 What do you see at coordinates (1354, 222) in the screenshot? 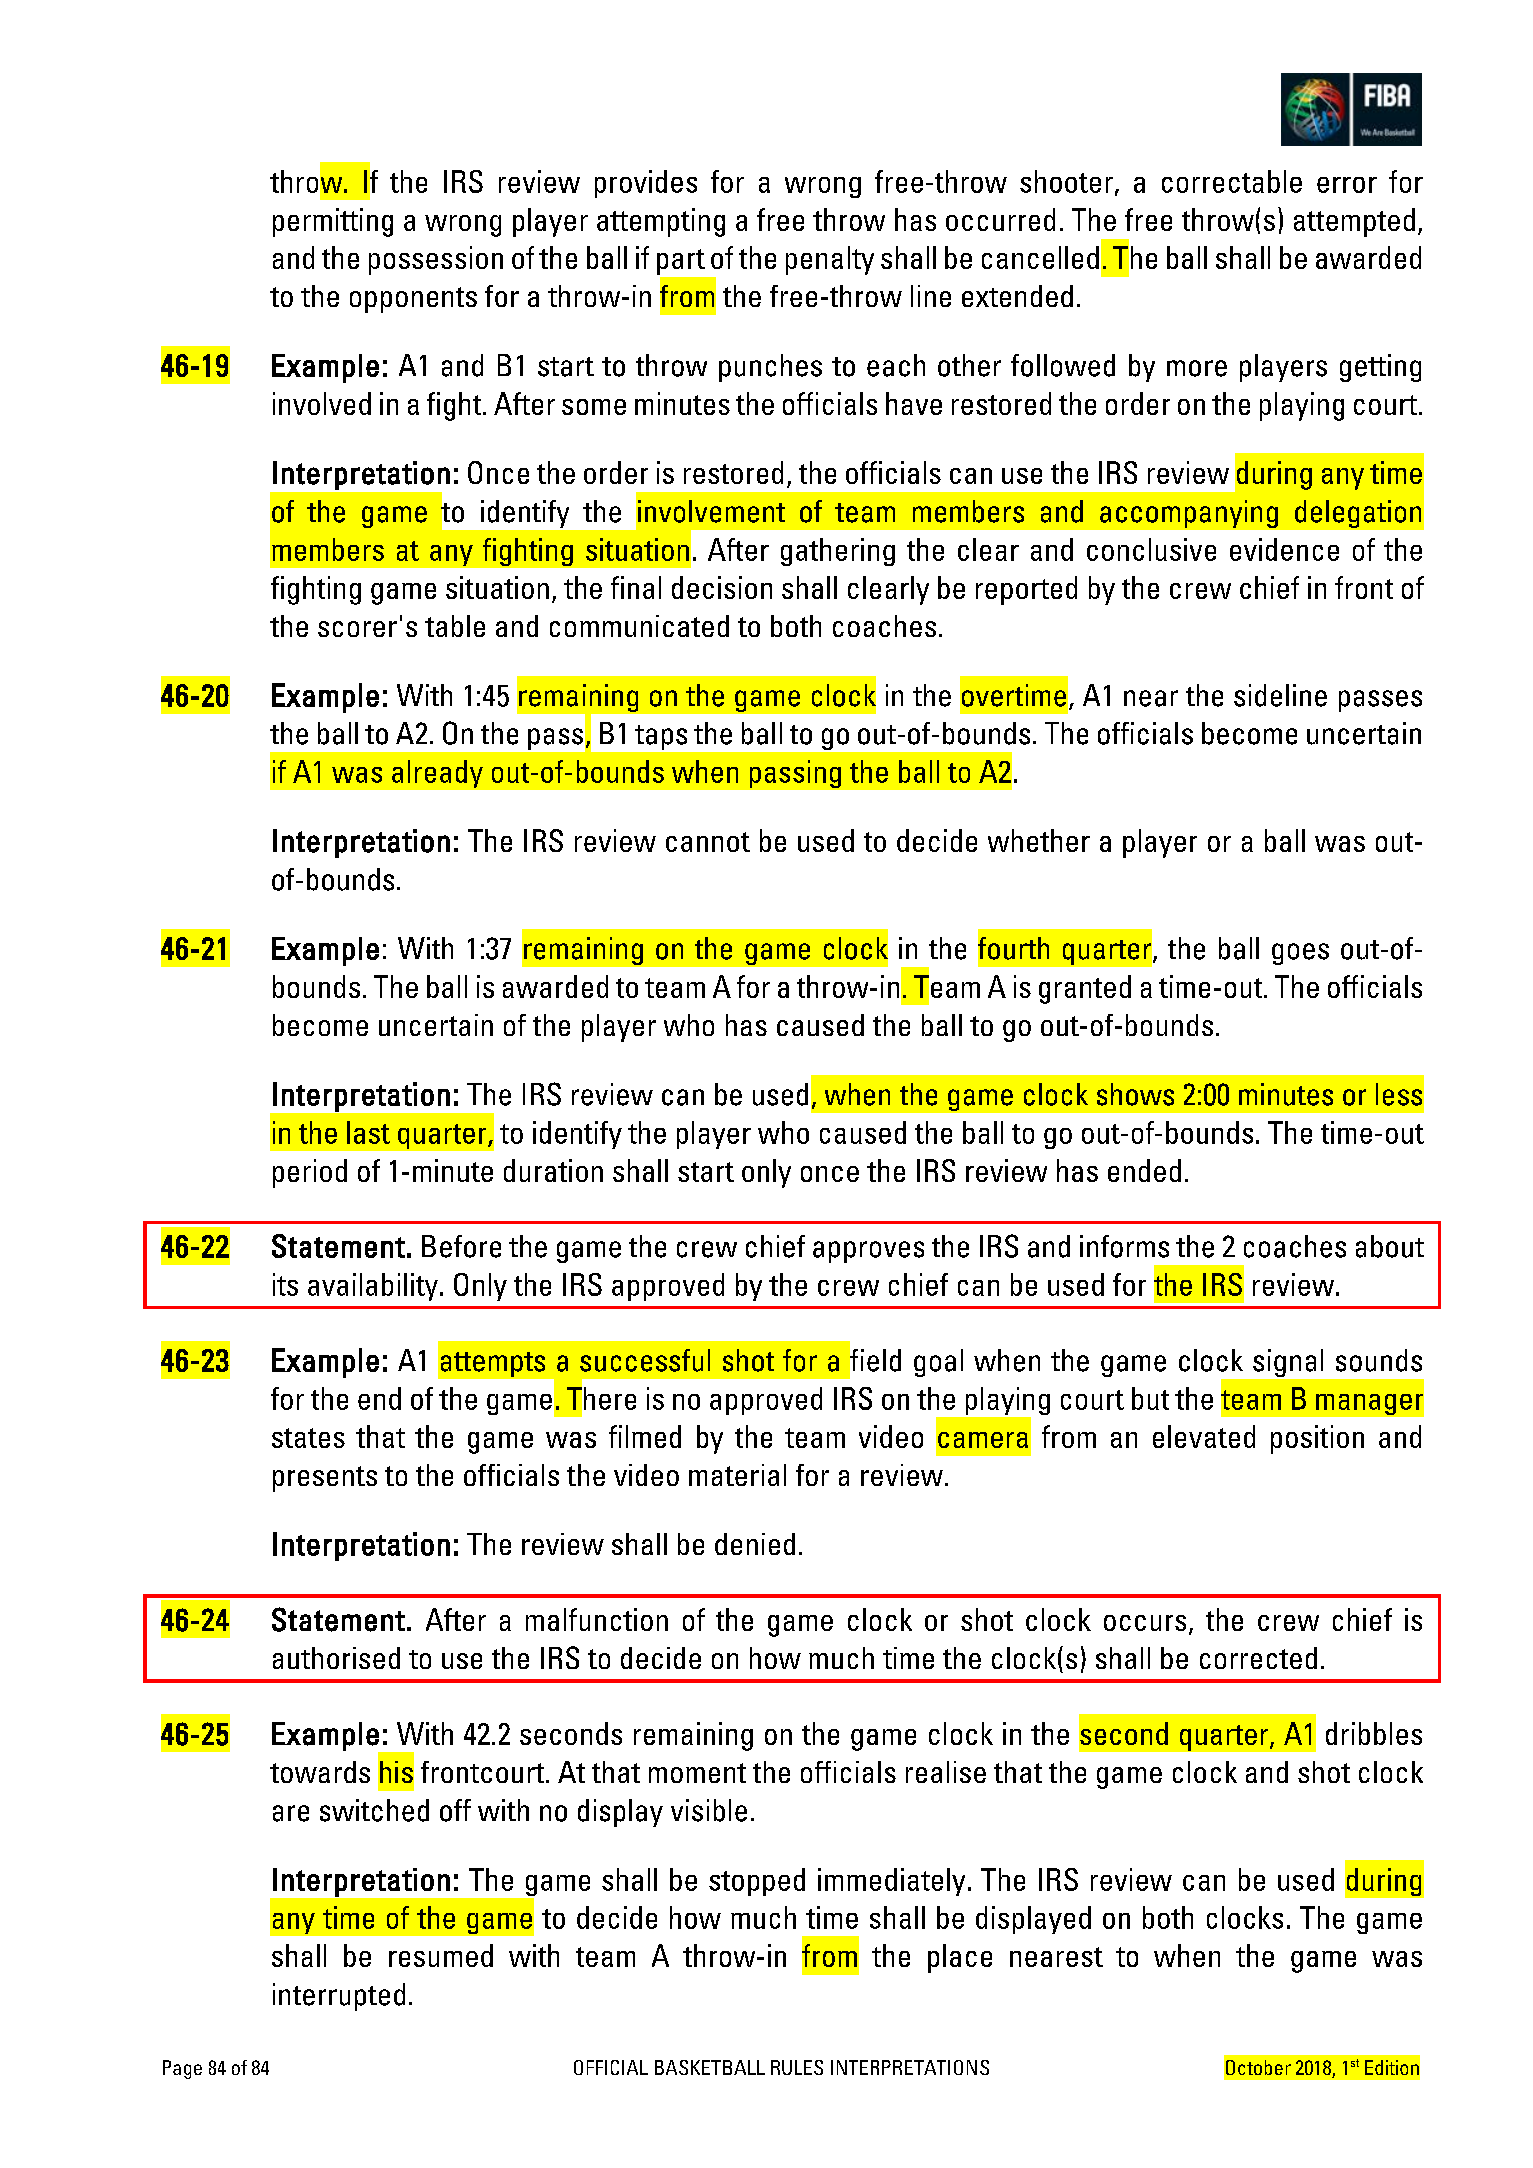
I see `attempted` at bounding box center [1354, 222].
